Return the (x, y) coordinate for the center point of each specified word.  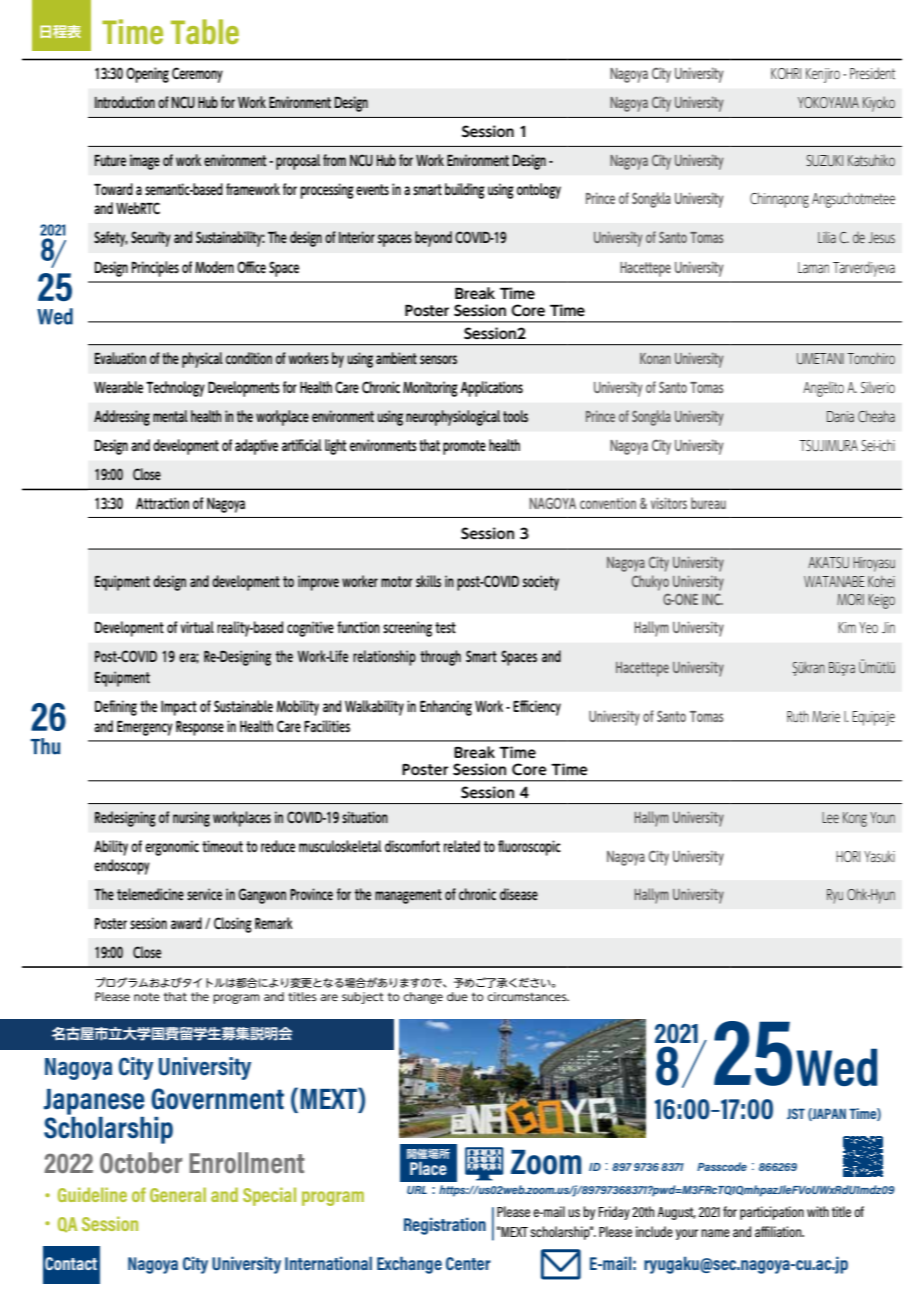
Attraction (162, 503)
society (541, 583)
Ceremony (197, 75)
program (236, 999)
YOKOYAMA (828, 102)
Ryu (835, 896)
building (465, 191)
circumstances (528, 996)
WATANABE (834, 581)
